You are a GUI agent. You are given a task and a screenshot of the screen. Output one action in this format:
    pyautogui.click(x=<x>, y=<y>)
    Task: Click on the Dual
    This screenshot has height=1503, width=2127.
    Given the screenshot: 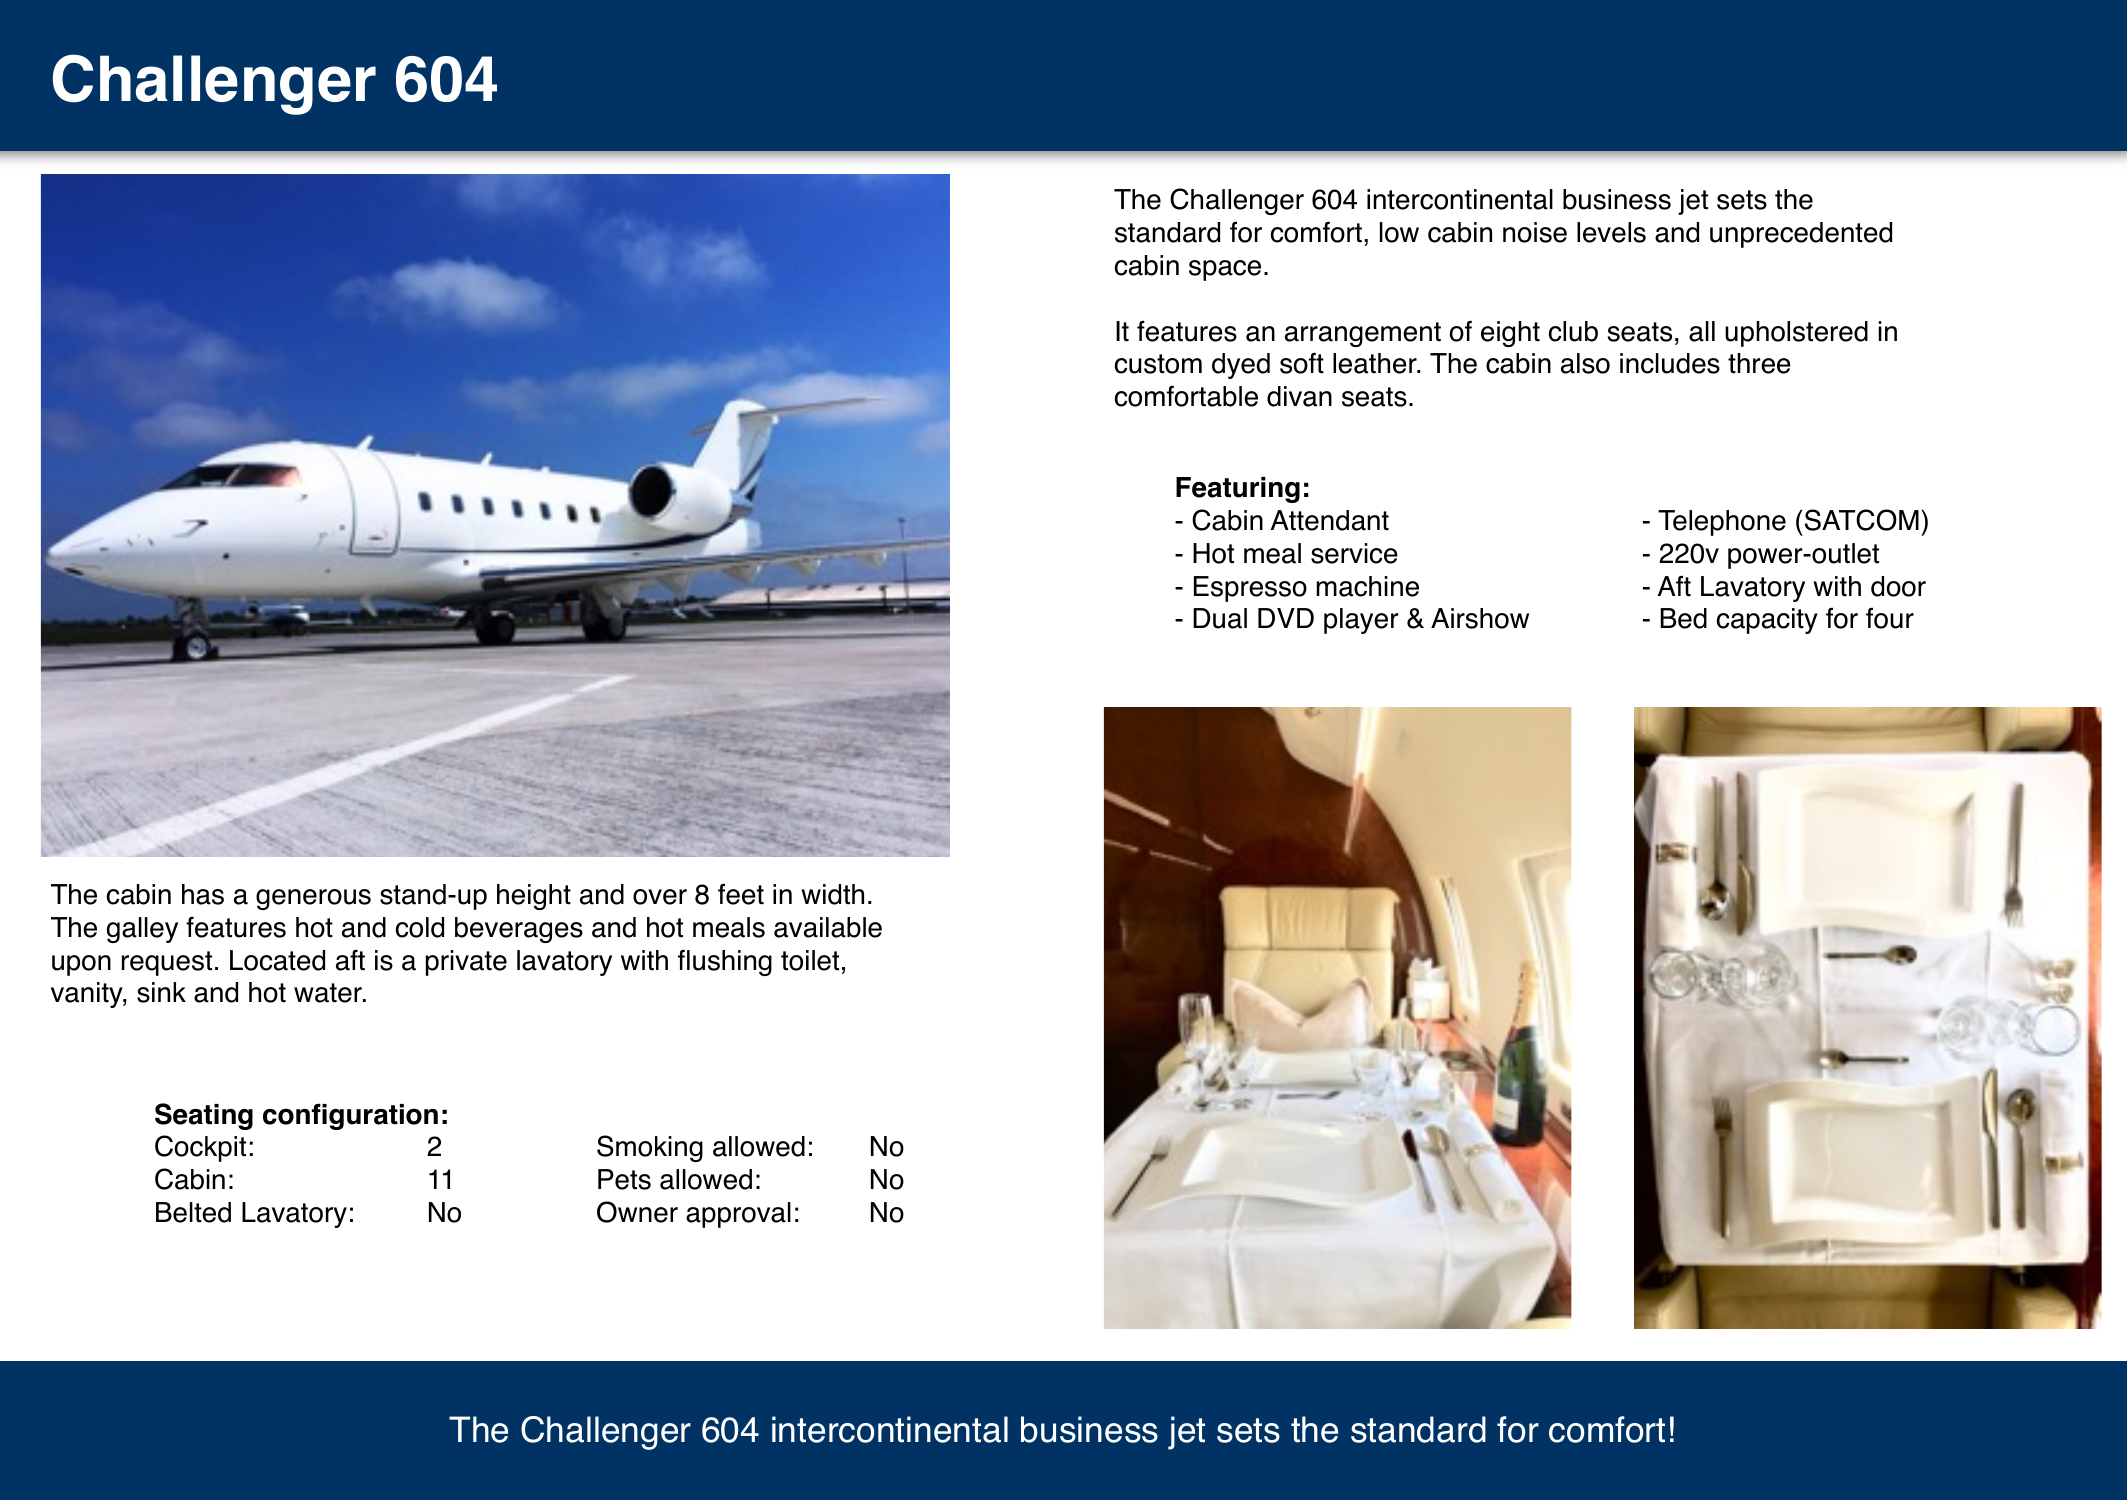 What is the action you would take?
    pyautogui.click(x=1220, y=618)
